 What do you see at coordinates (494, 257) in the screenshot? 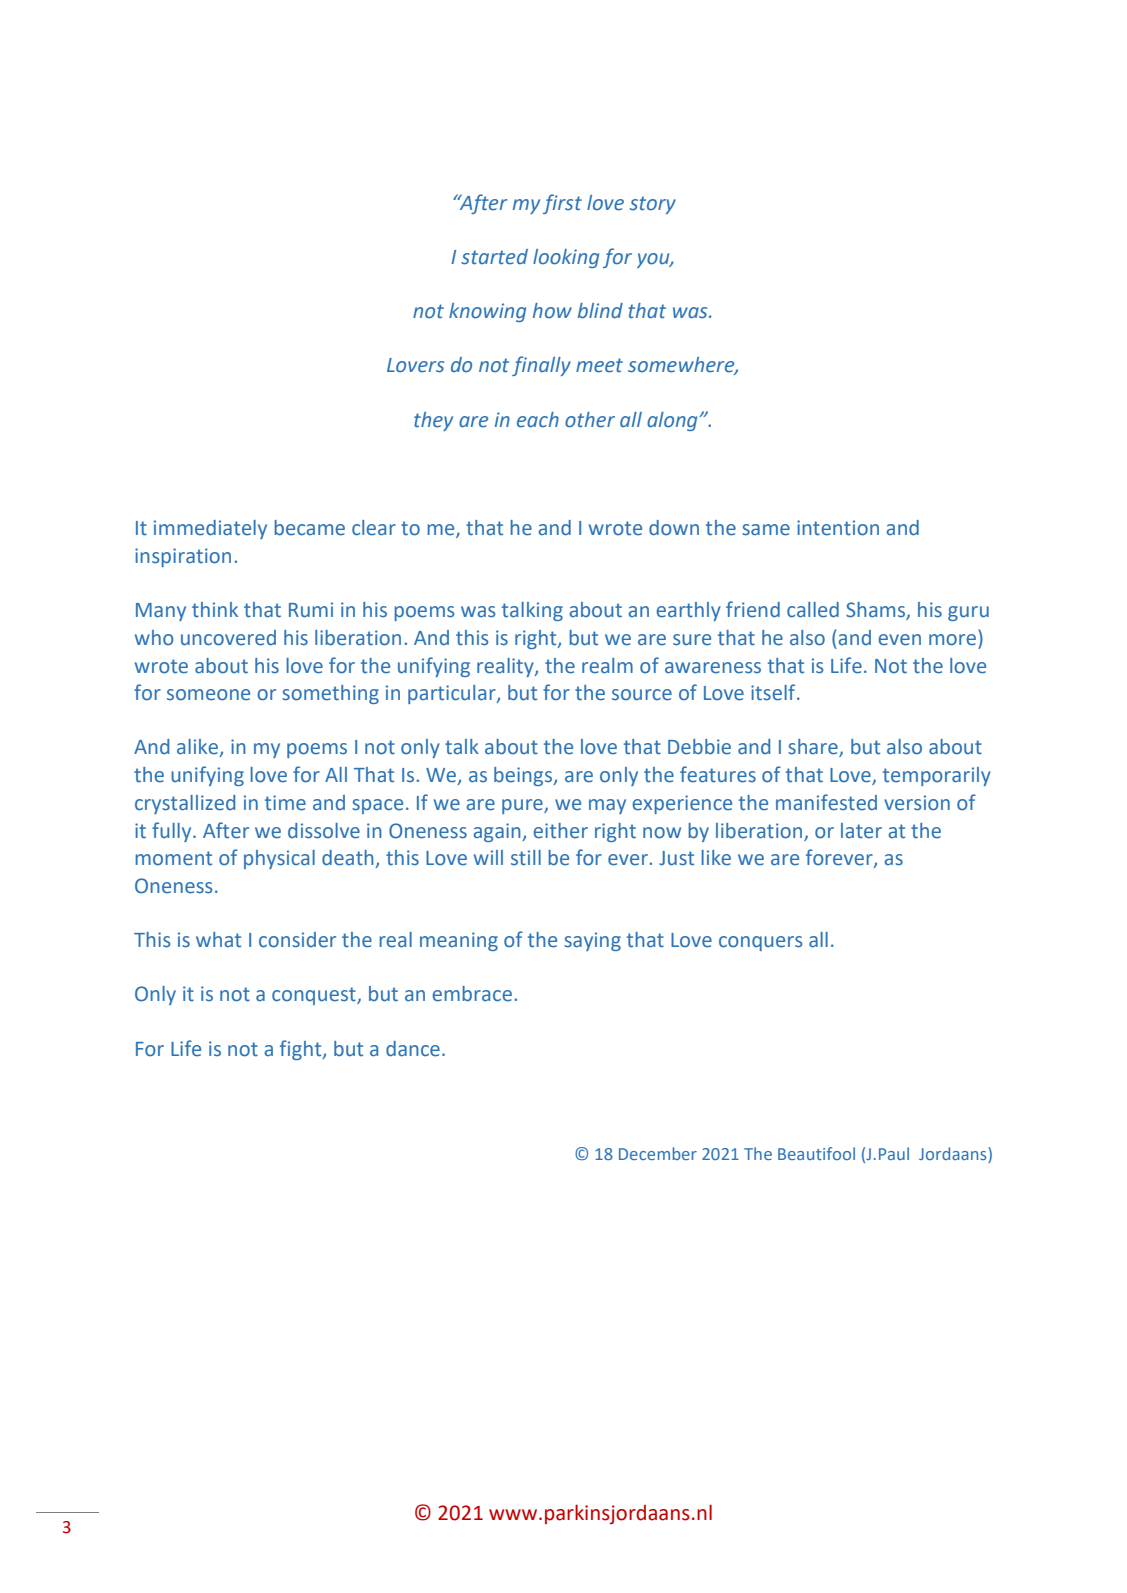
I see `started` at bounding box center [494, 257].
